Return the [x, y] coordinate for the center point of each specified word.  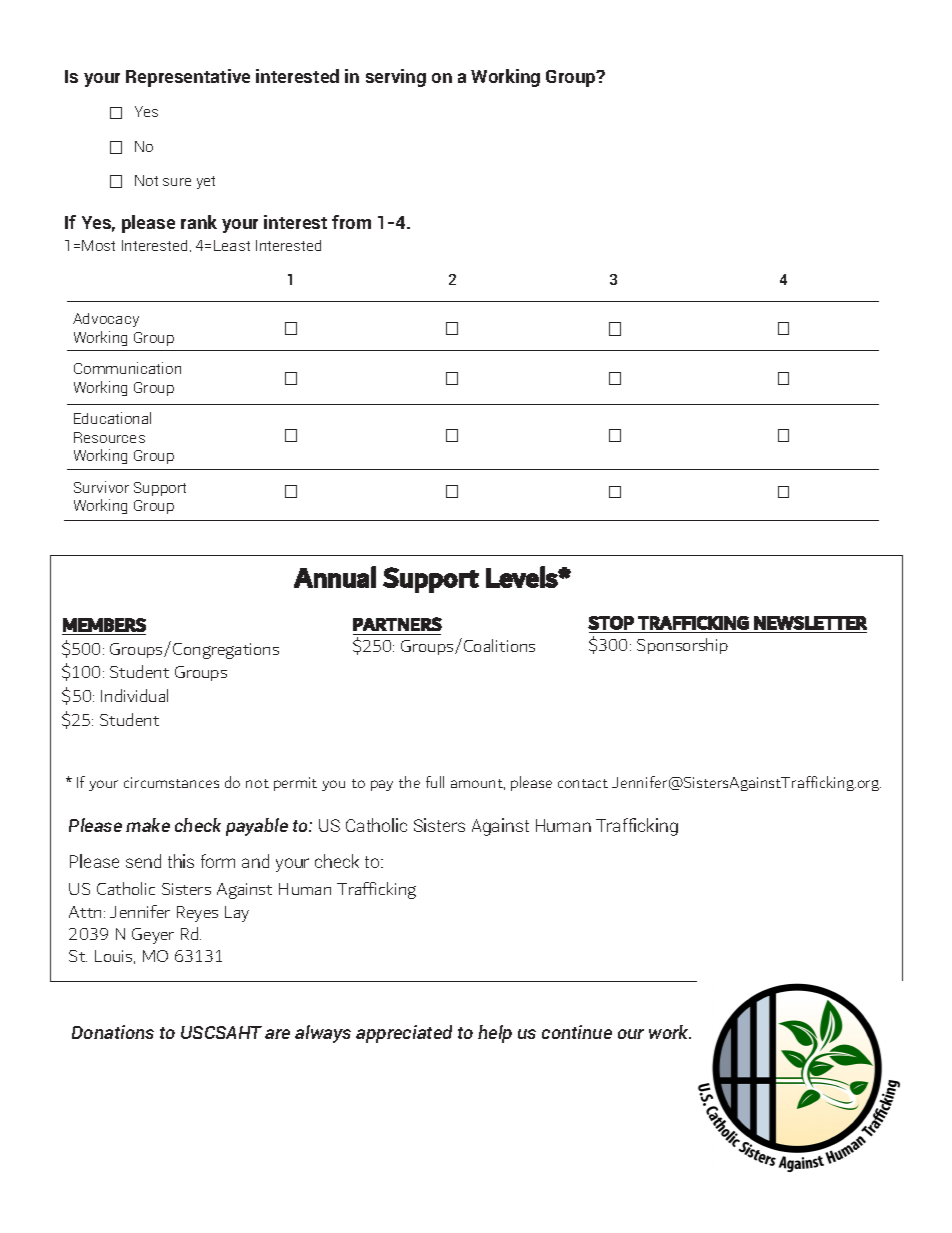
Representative [188, 78]
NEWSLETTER [810, 623]
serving [396, 78]
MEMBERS [104, 625]
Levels [522, 577]
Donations [113, 1032]
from [351, 222]
